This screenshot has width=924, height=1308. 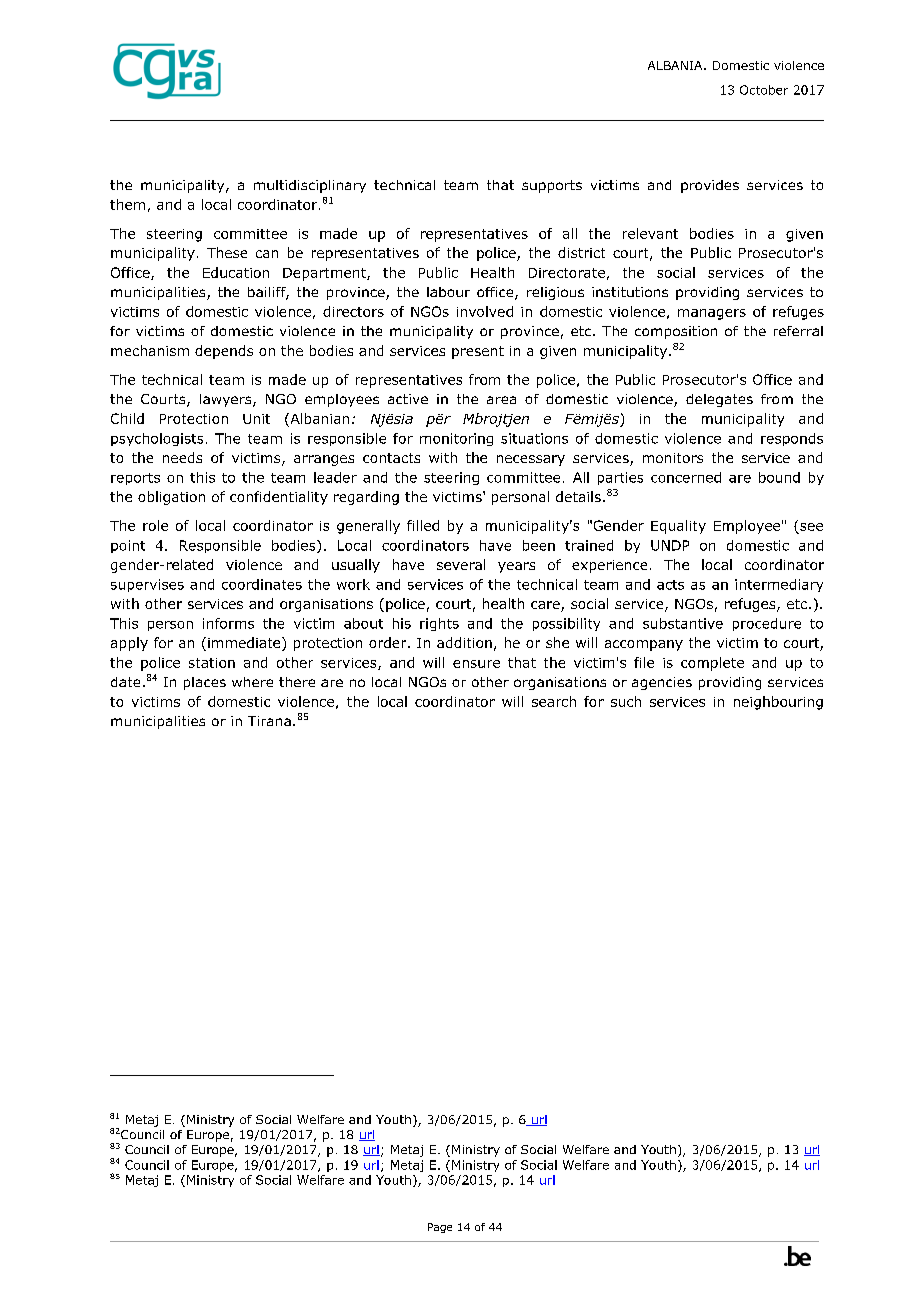 What do you see at coordinates (476, 664) in the screenshot?
I see `ensure` at bounding box center [476, 664].
